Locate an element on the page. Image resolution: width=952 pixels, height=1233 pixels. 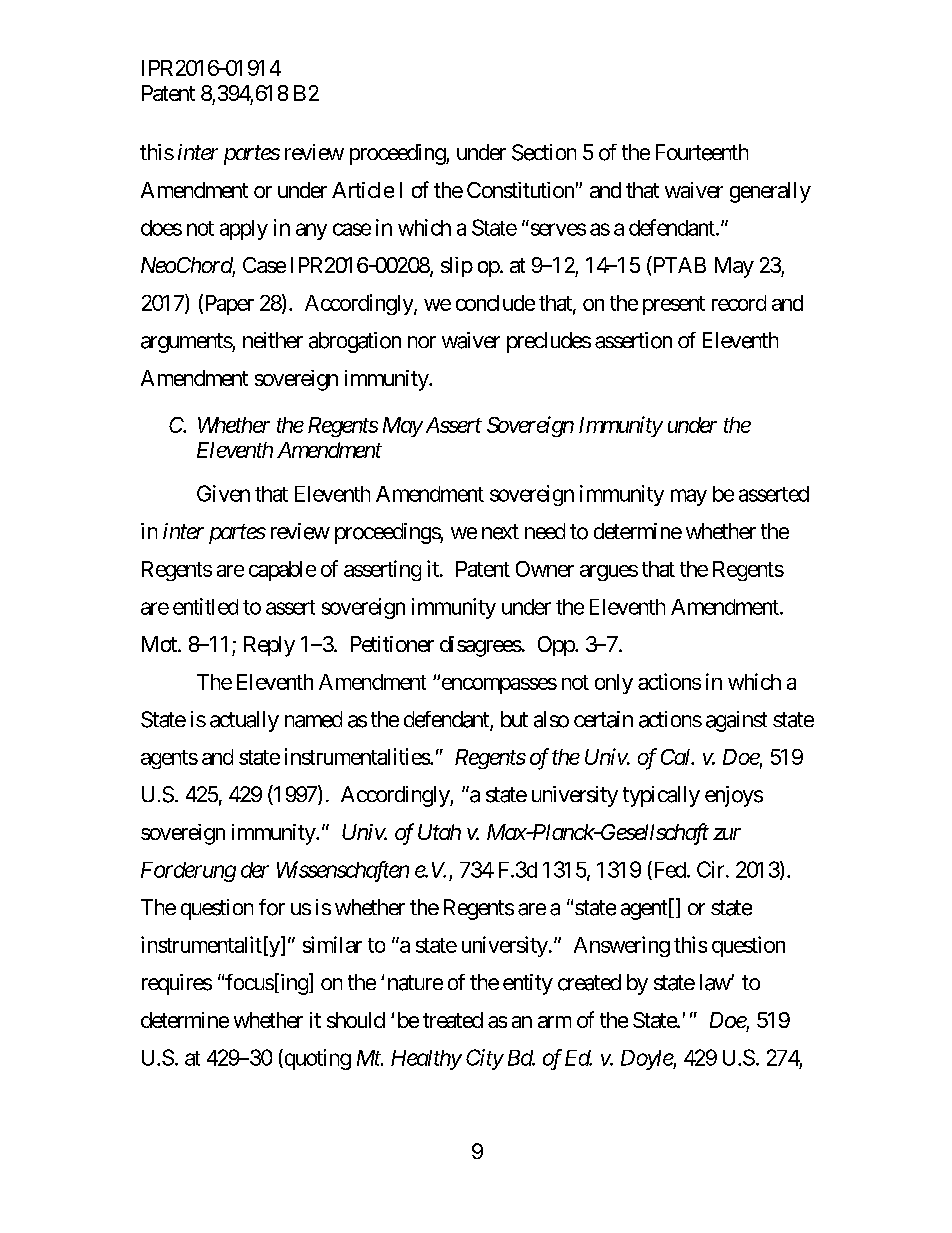
neither is located at coordinates (273, 340).
